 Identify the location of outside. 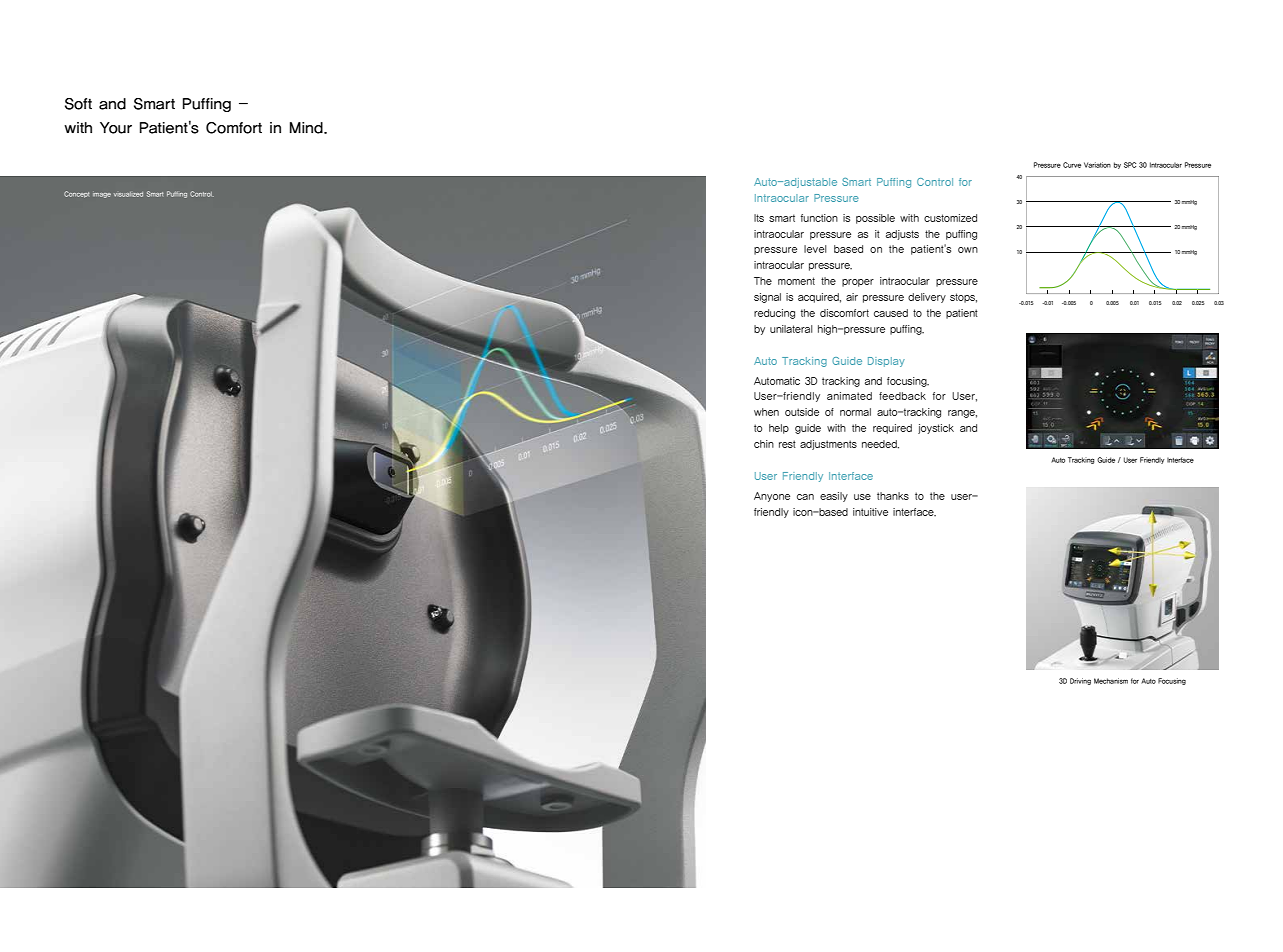
(802, 412).
